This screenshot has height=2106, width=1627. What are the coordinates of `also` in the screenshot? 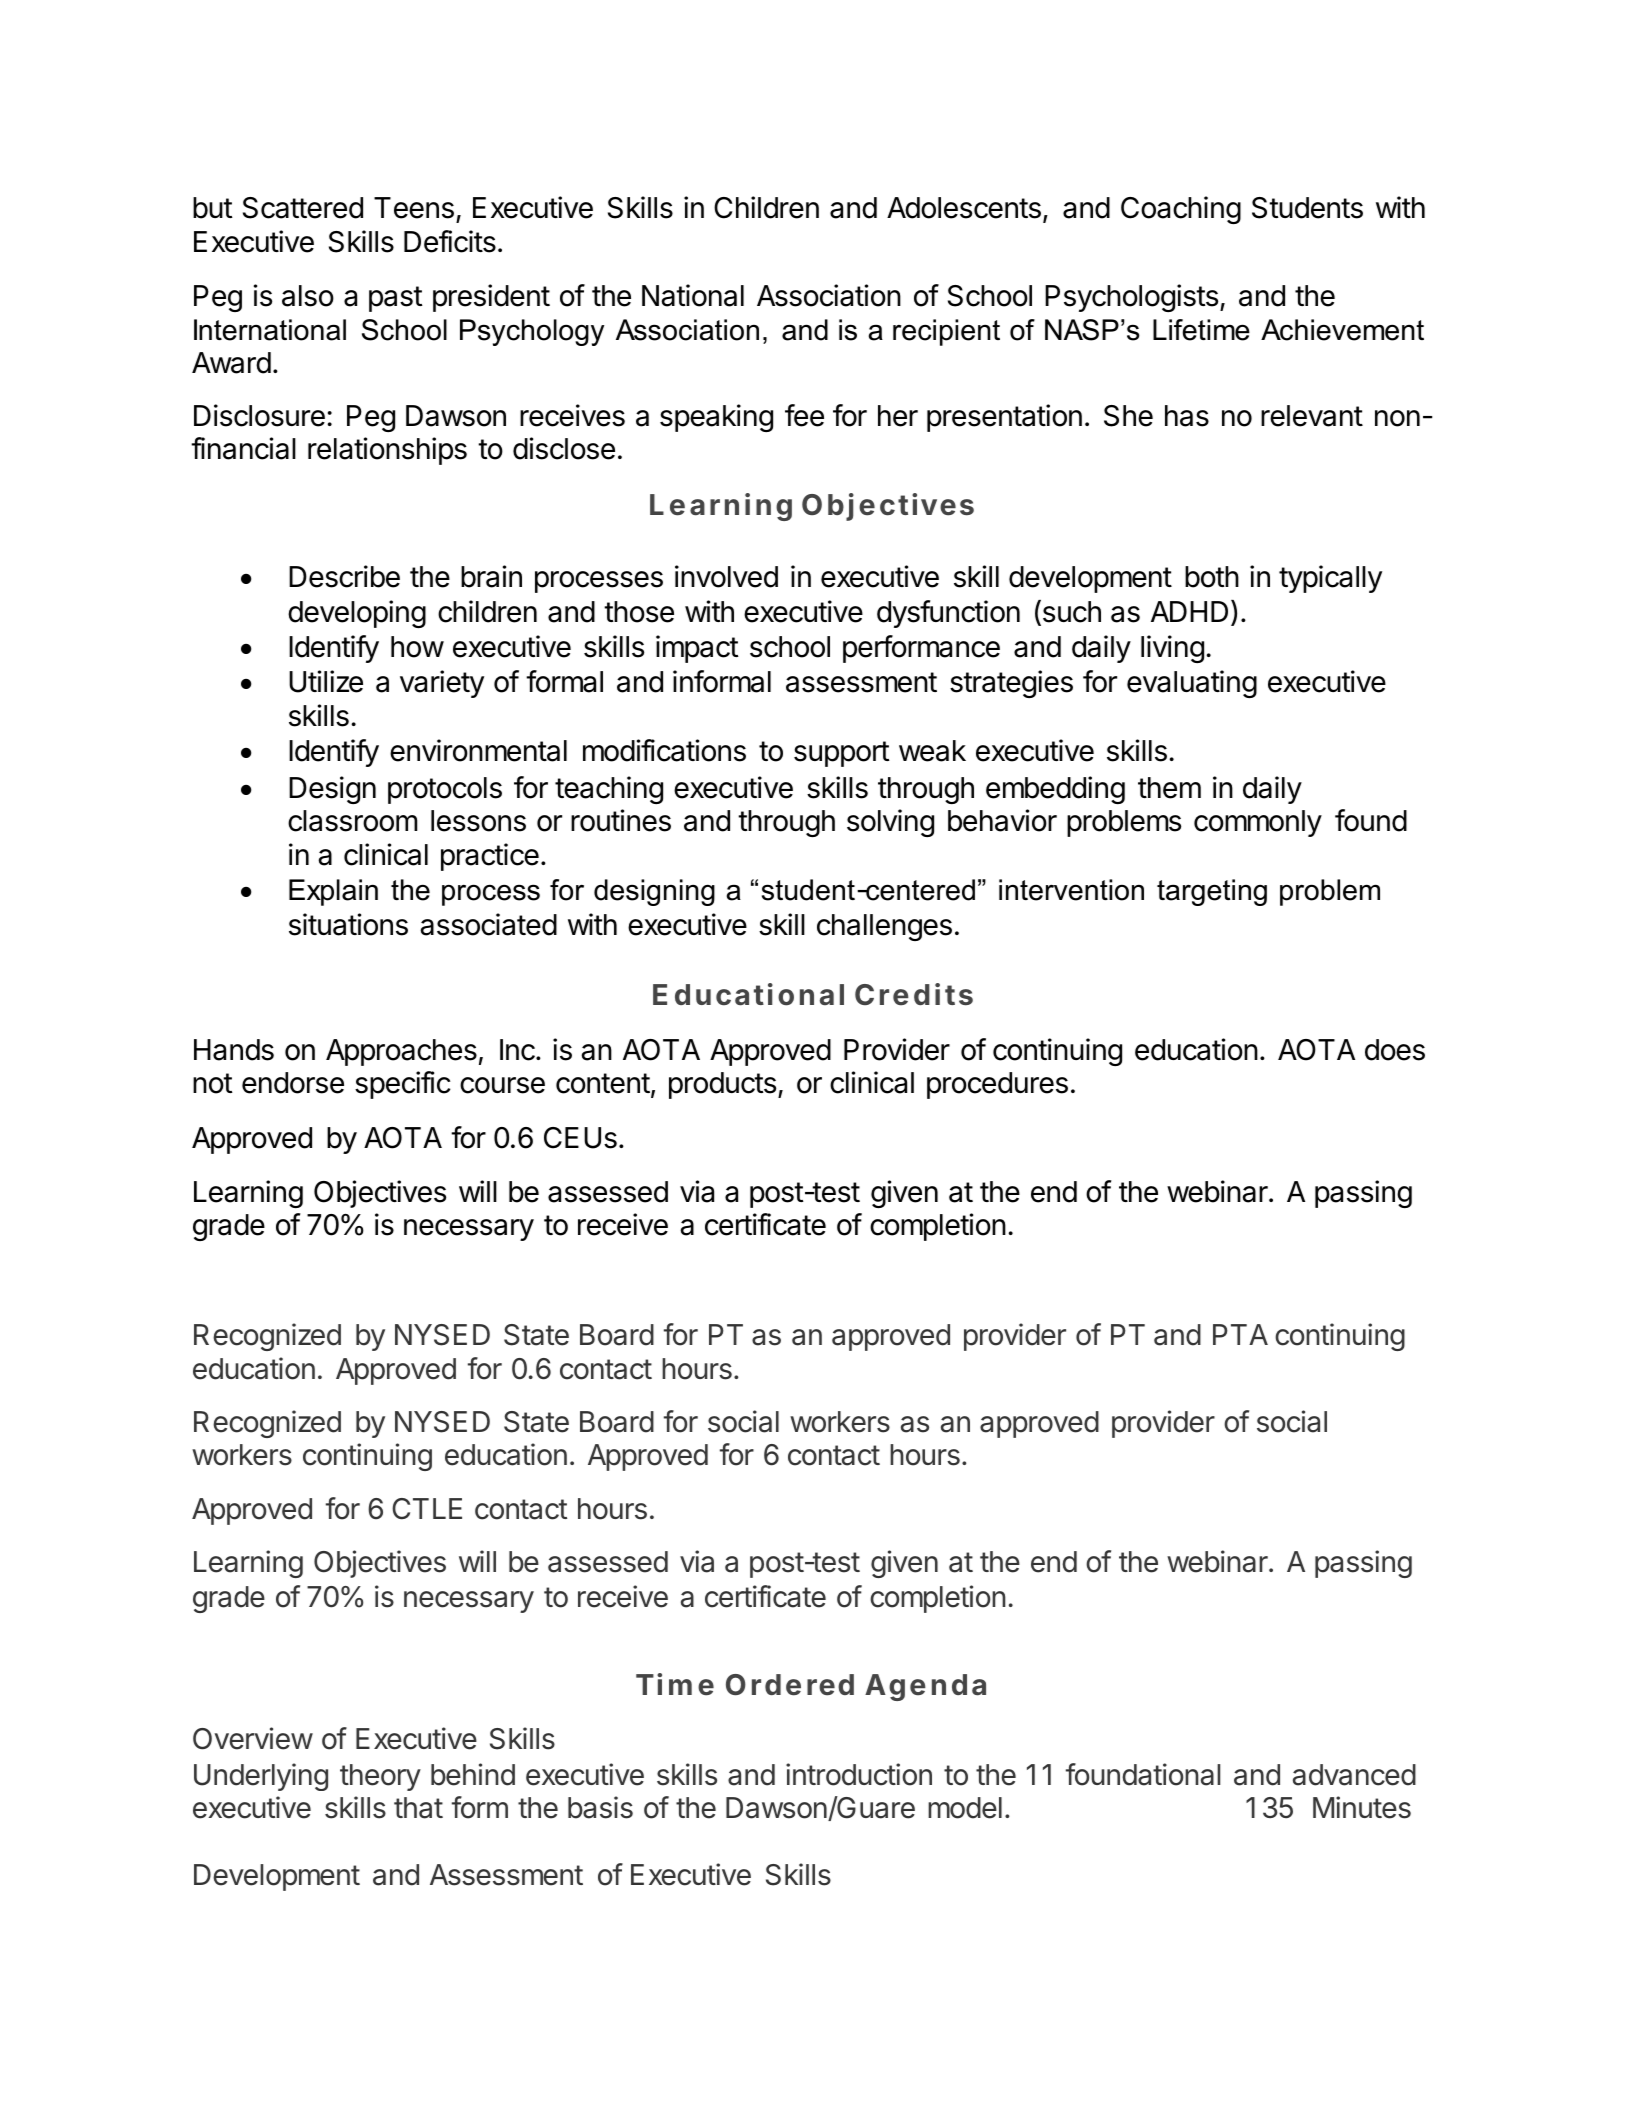 It's located at (308, 296).
